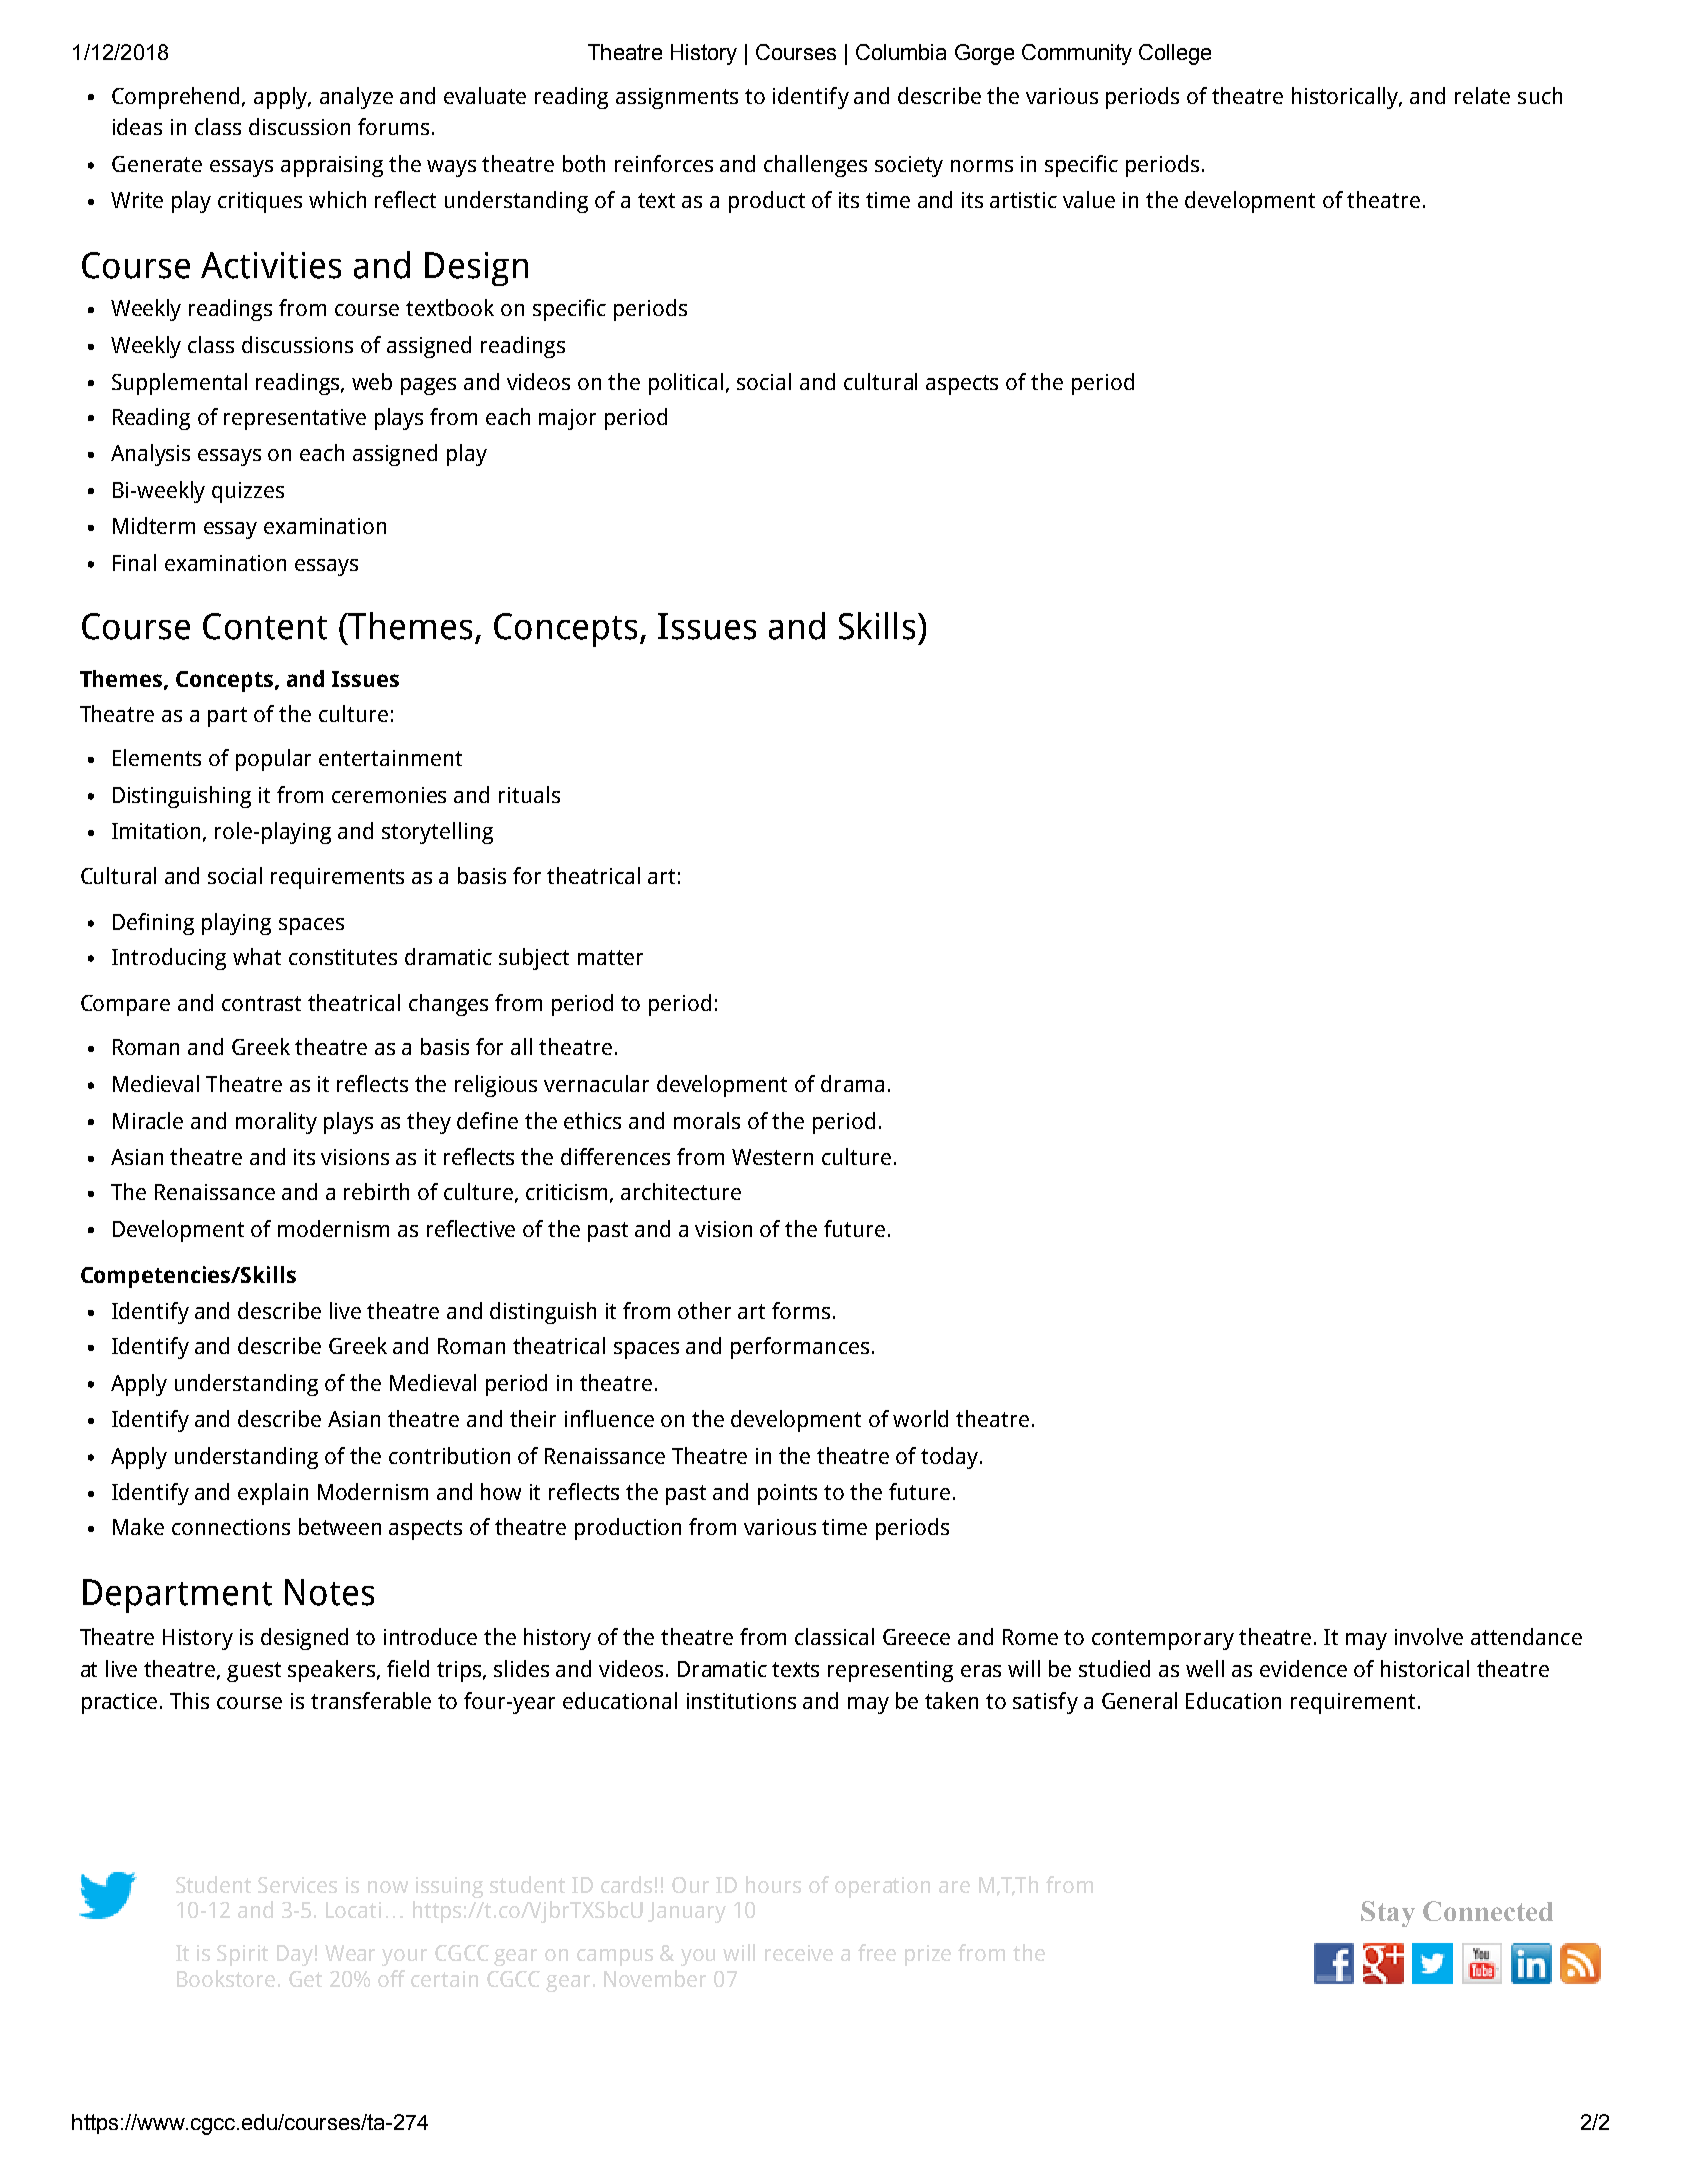  I want to click on transferable, so click(371, 1700).
